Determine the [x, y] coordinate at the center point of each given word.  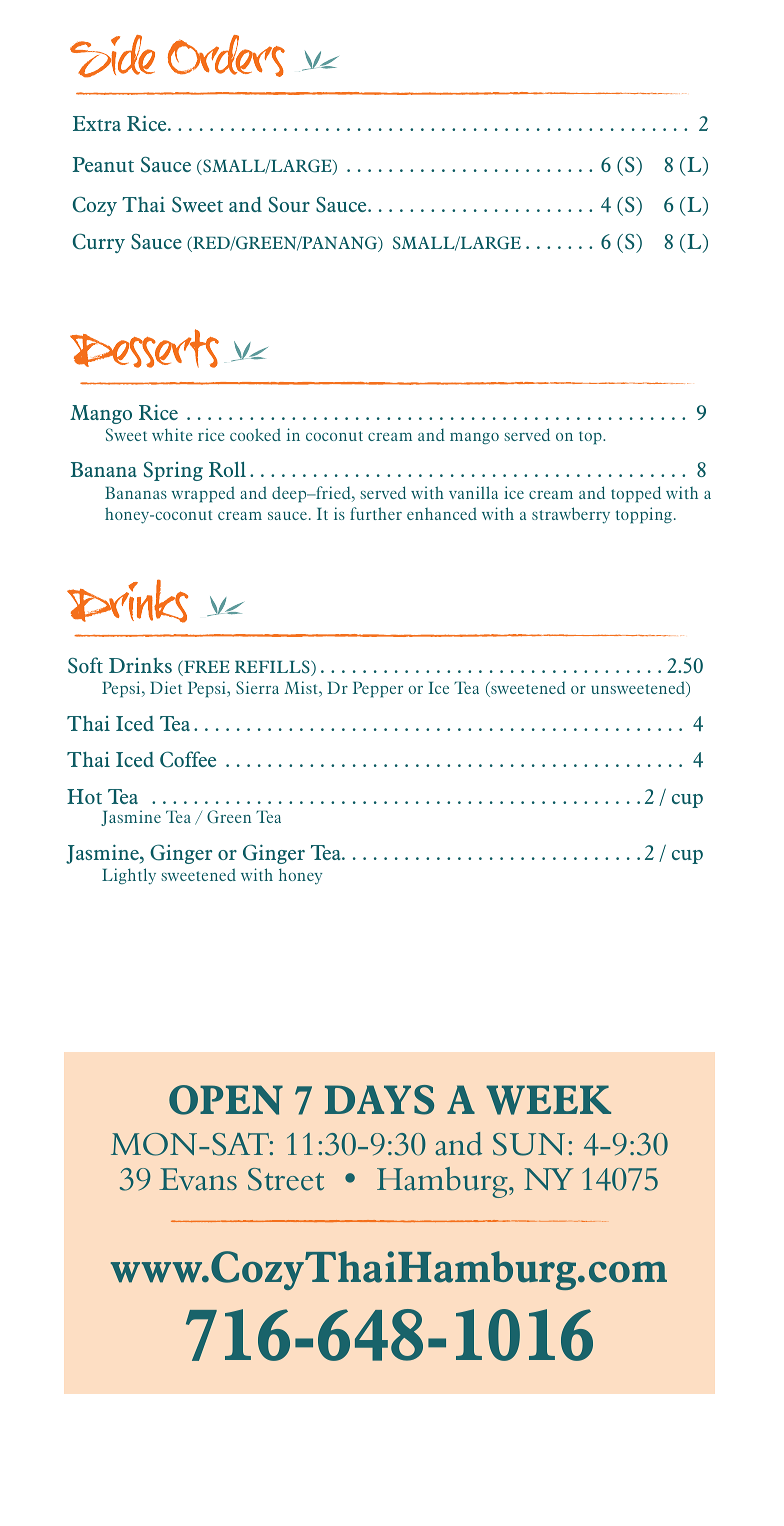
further [376, 513]
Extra [97, 123]
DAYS [379, 1100]
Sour [289, 205]
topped [636, 494]
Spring [173, 471]
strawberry [571, 515]
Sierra [257, 687]
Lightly [129, 876]
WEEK [548, 1100]
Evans [198, 1179]
